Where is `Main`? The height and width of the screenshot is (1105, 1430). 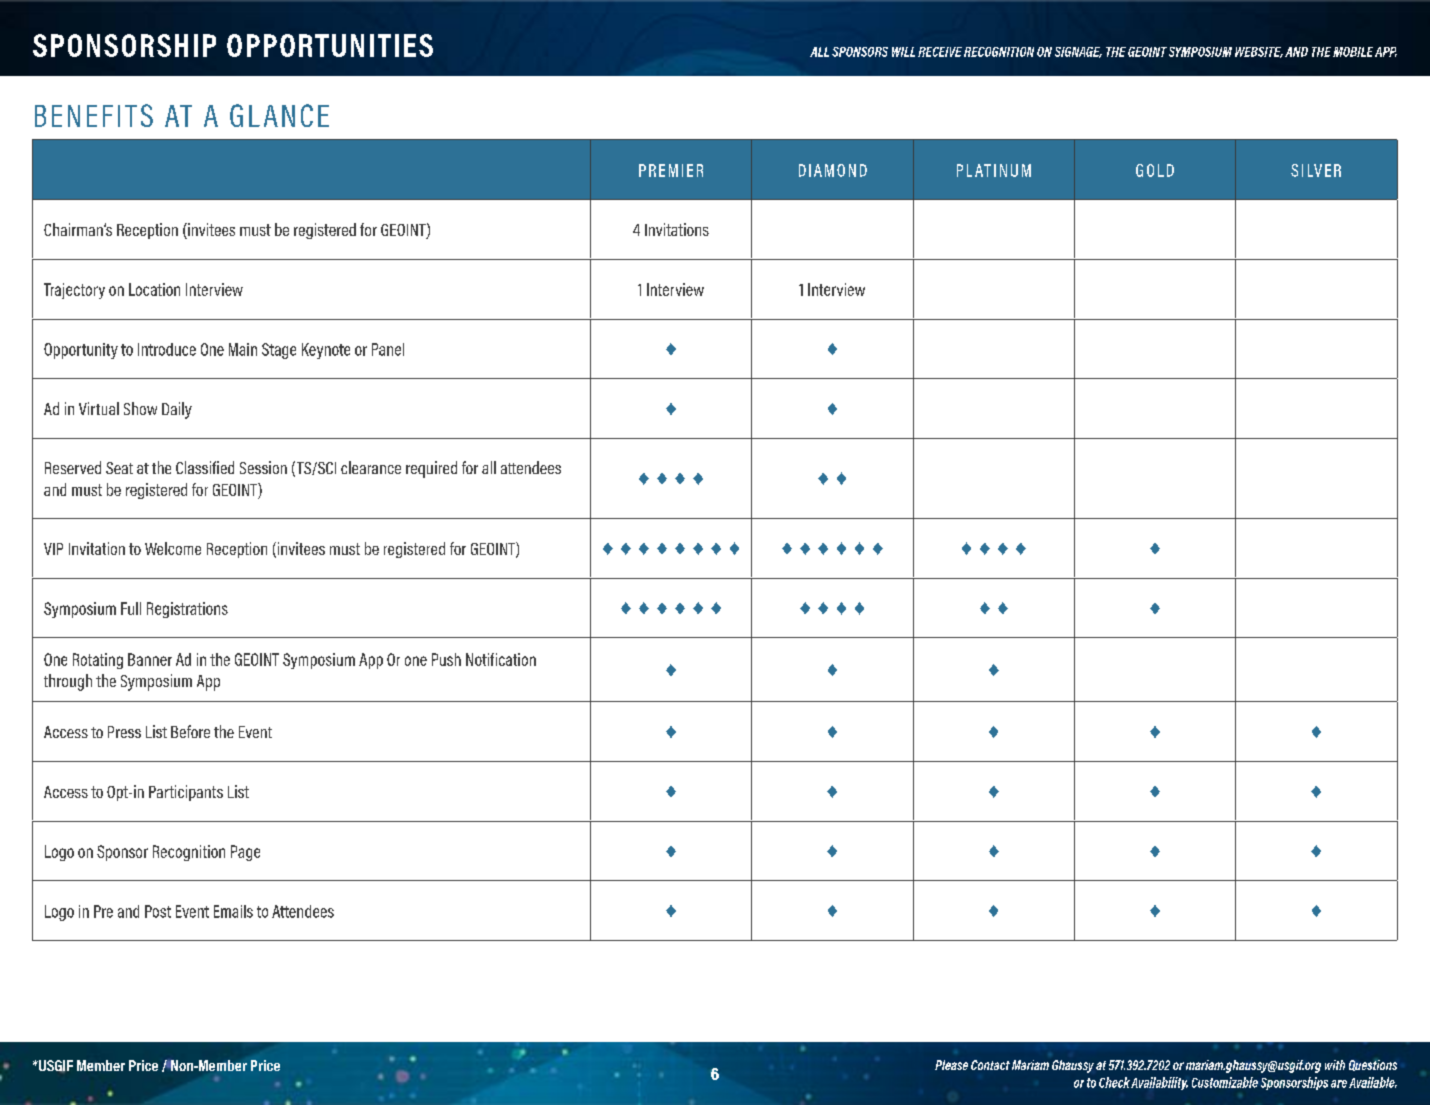
Main is located at coordinates (243, 349).
